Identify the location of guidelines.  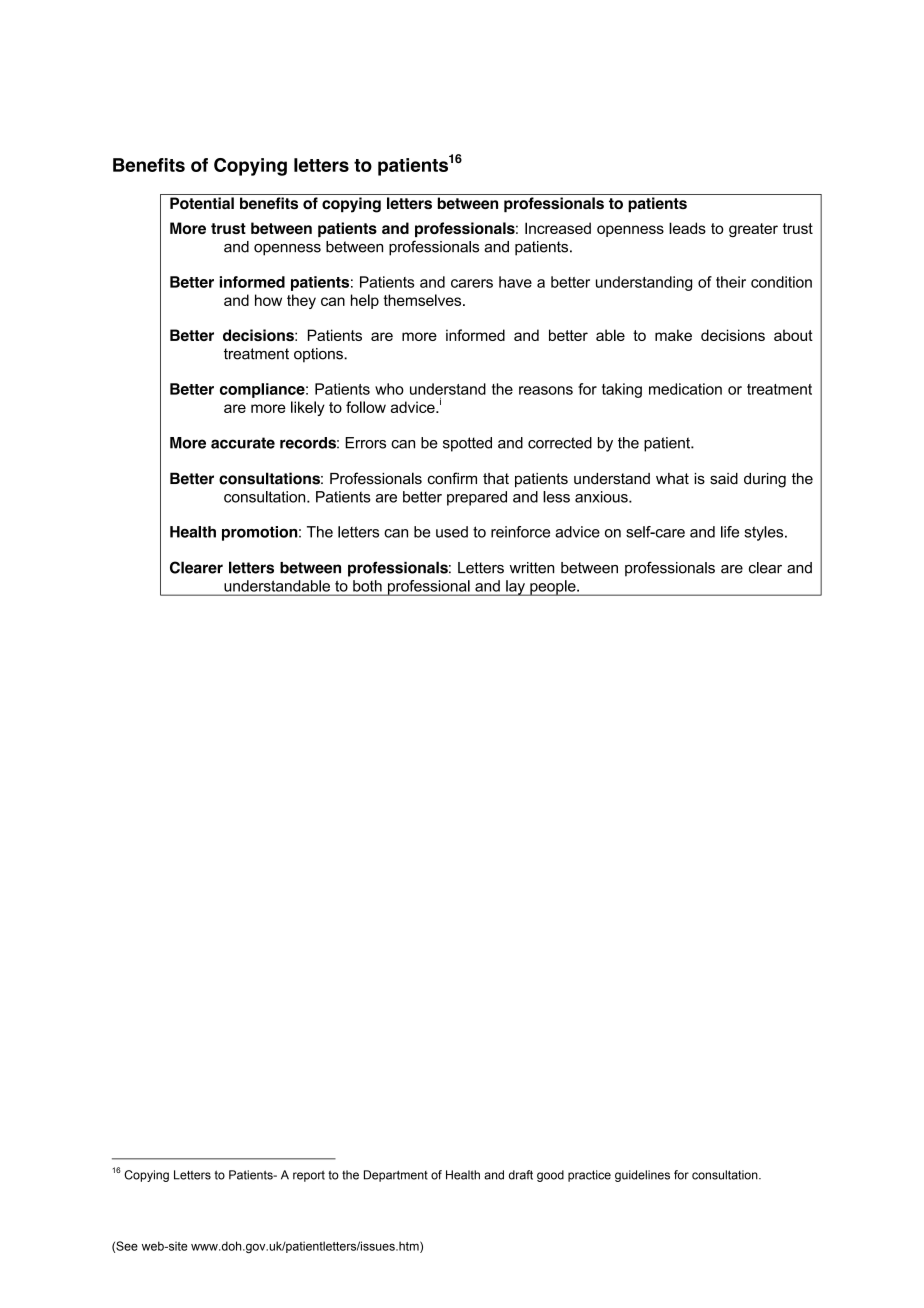
(642, 1176).
